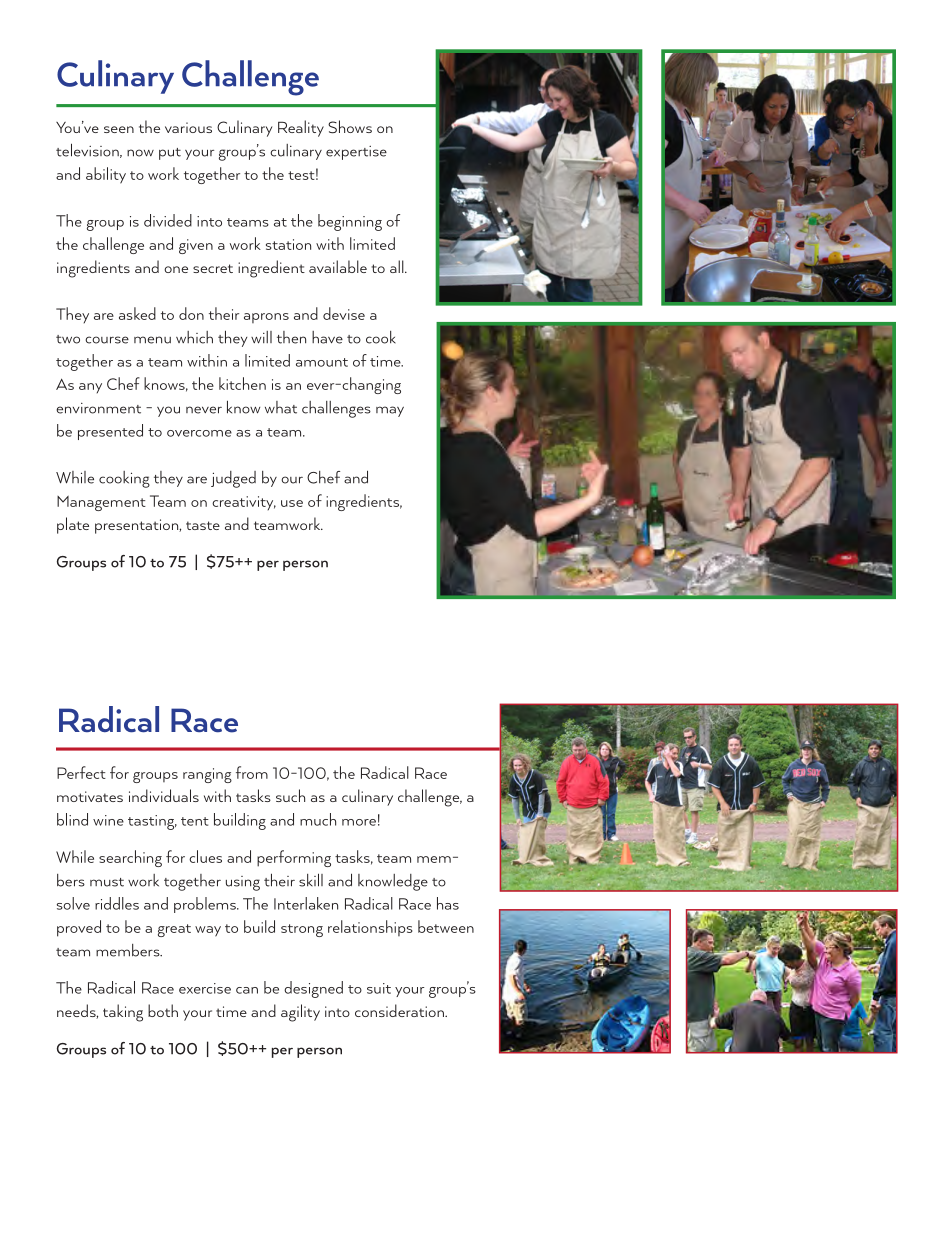 This image has height=1233, width=952. Describe the element at coordinates (292, 503) in the image. I see `use` at that location.
